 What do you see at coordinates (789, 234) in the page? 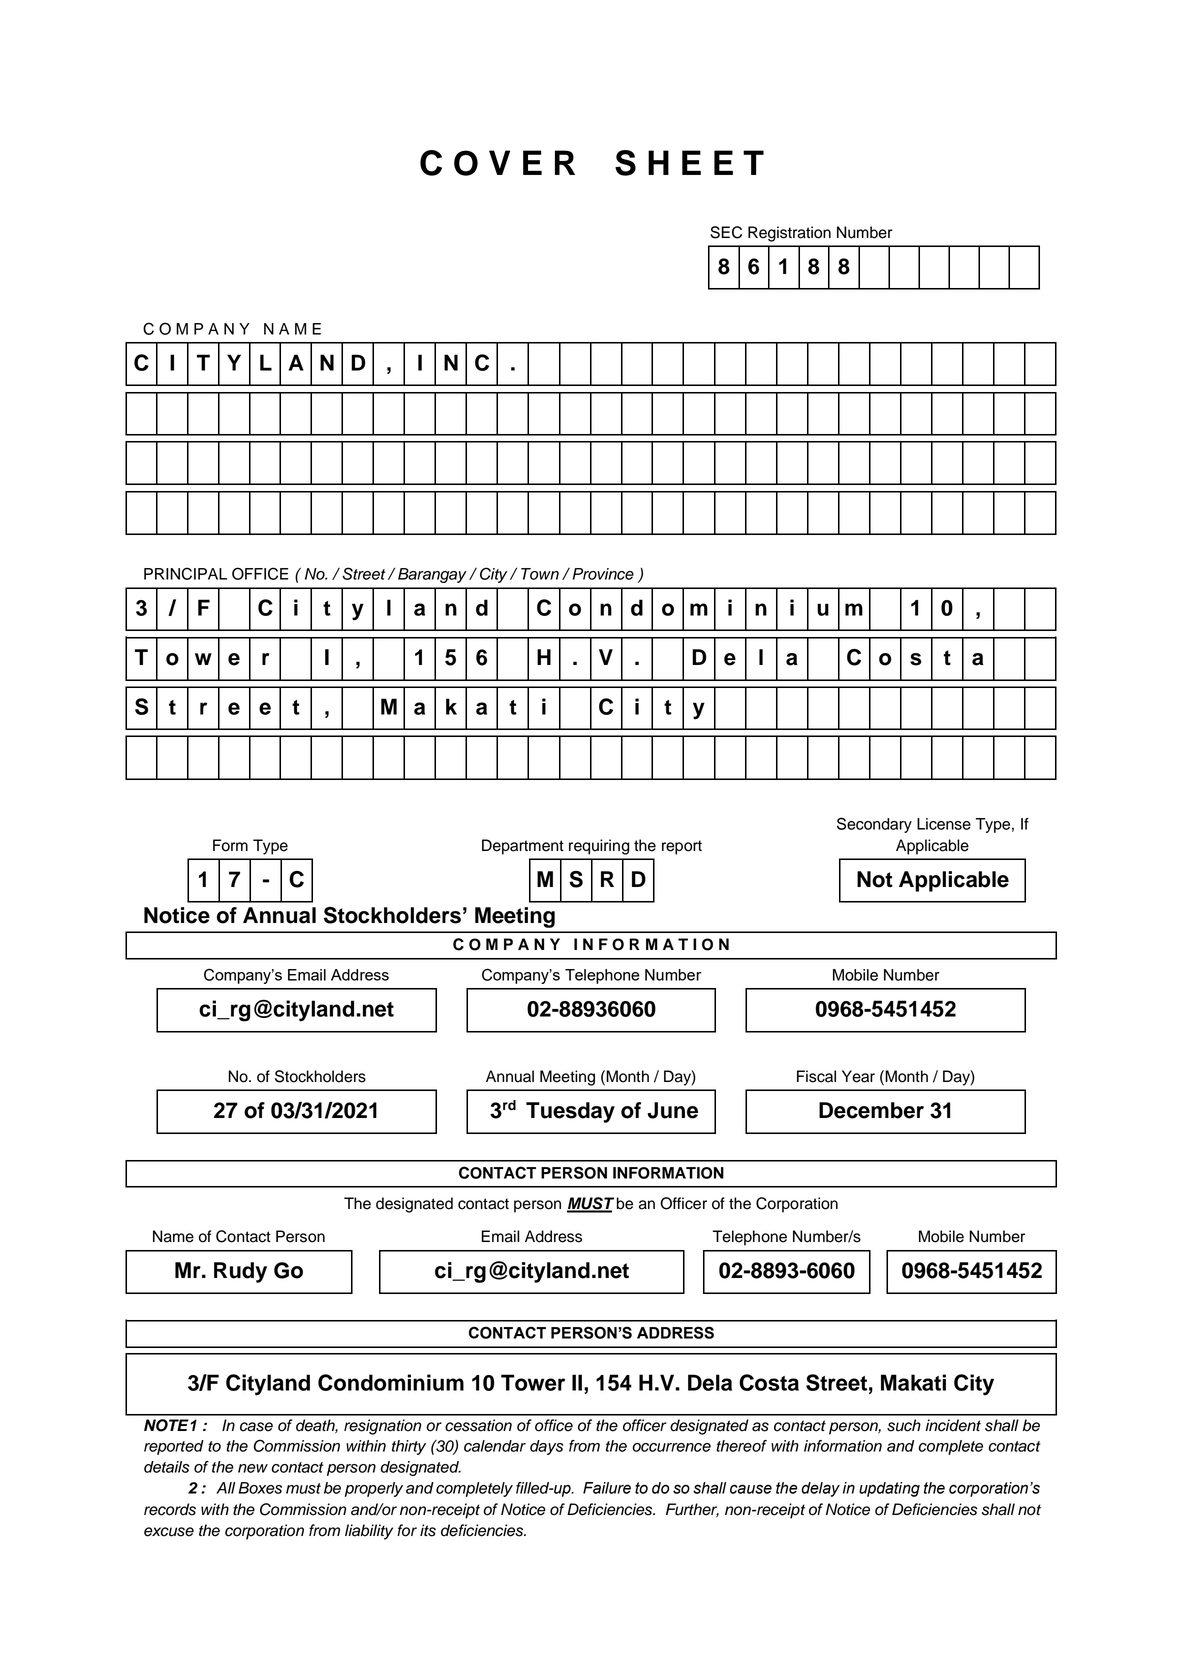
I see `Registration` at bounding box center [789, 234].
